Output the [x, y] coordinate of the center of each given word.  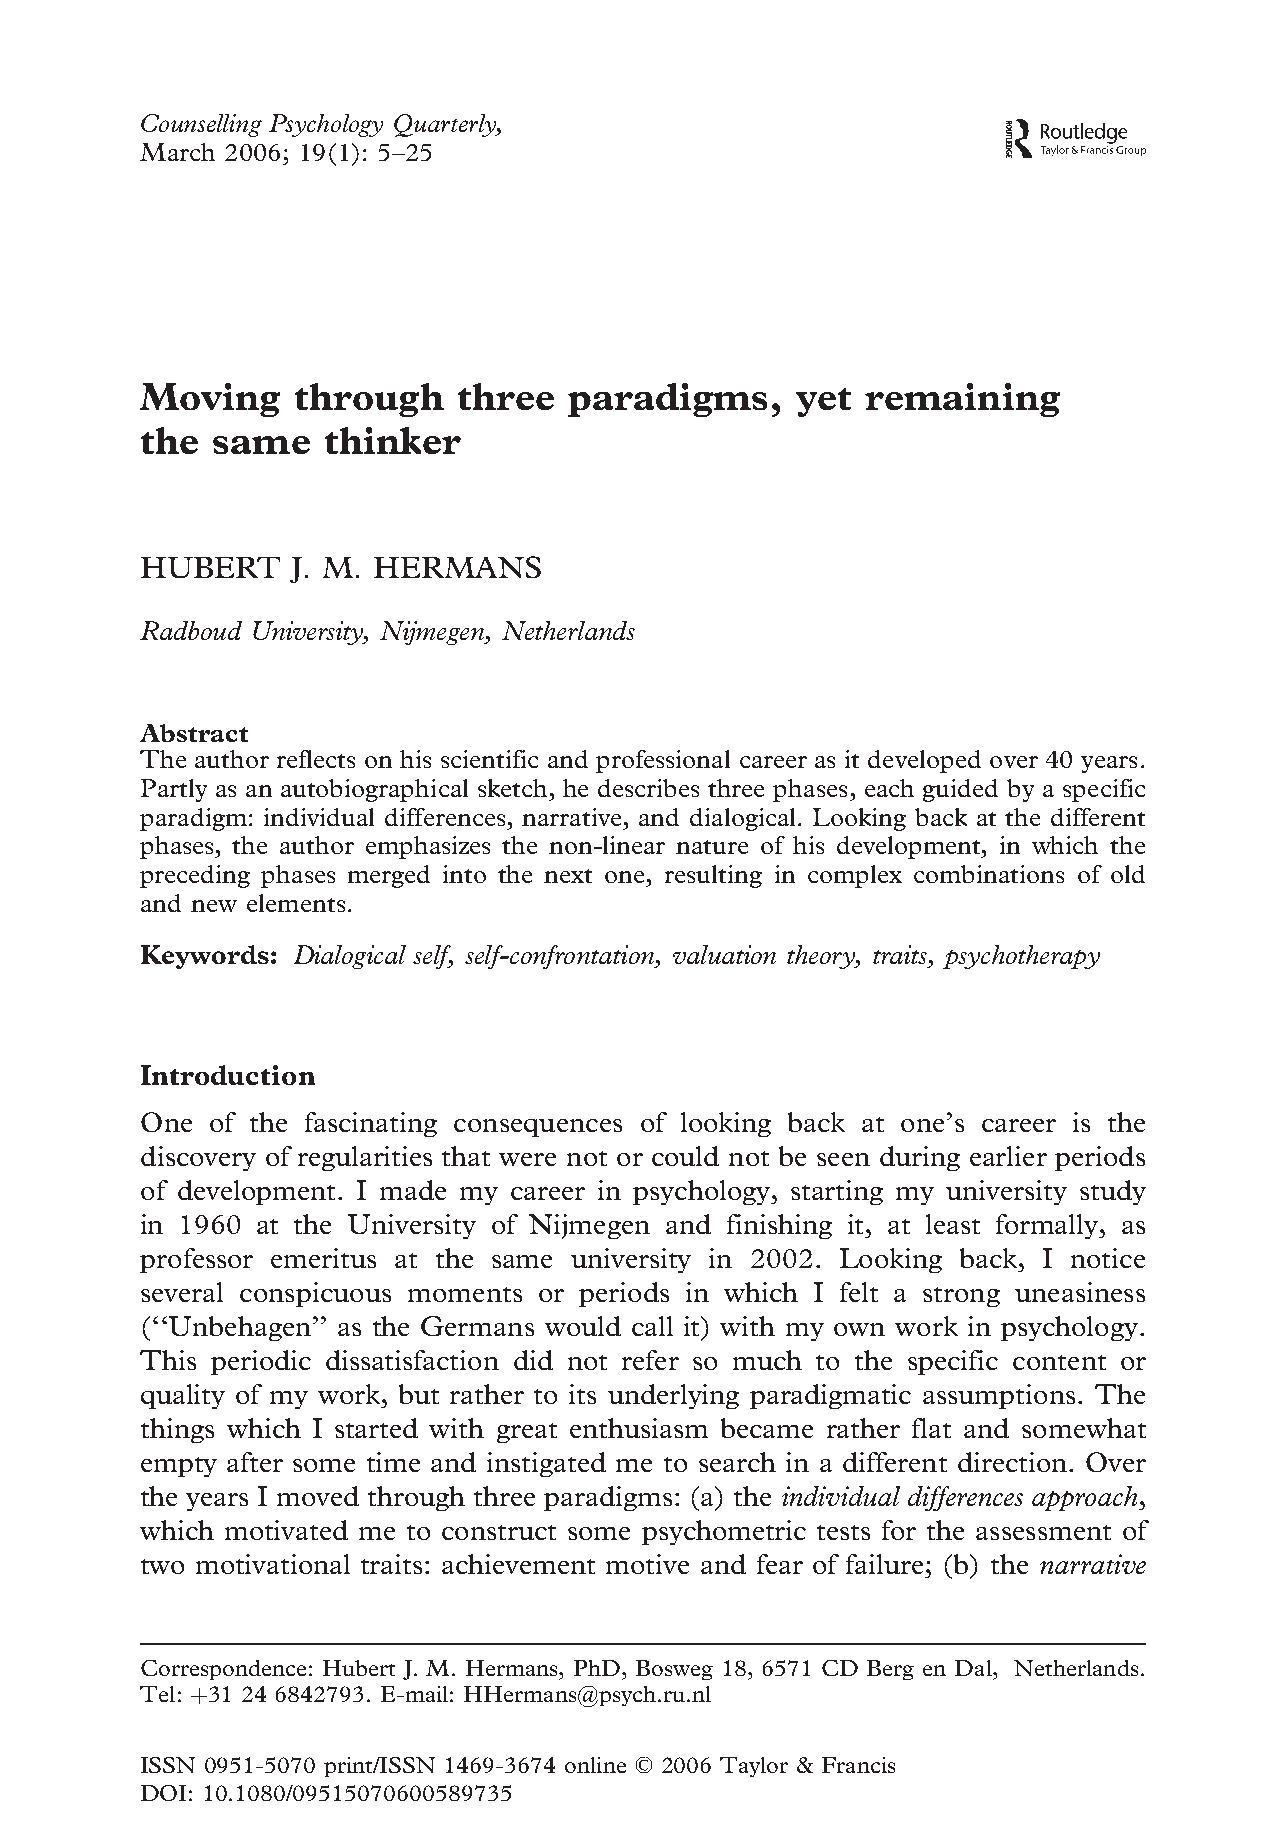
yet [823, 402]
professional [663, 761]
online [595, 1765]
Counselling [201, 125]
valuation [724, 954]
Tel [157, 1694]
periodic [261, 1362]
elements [296, 903]
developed [924, 761]
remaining [962, 400]
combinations [989, 874]
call [652, 1326]
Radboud [191, 630]
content [1059, 1362]
